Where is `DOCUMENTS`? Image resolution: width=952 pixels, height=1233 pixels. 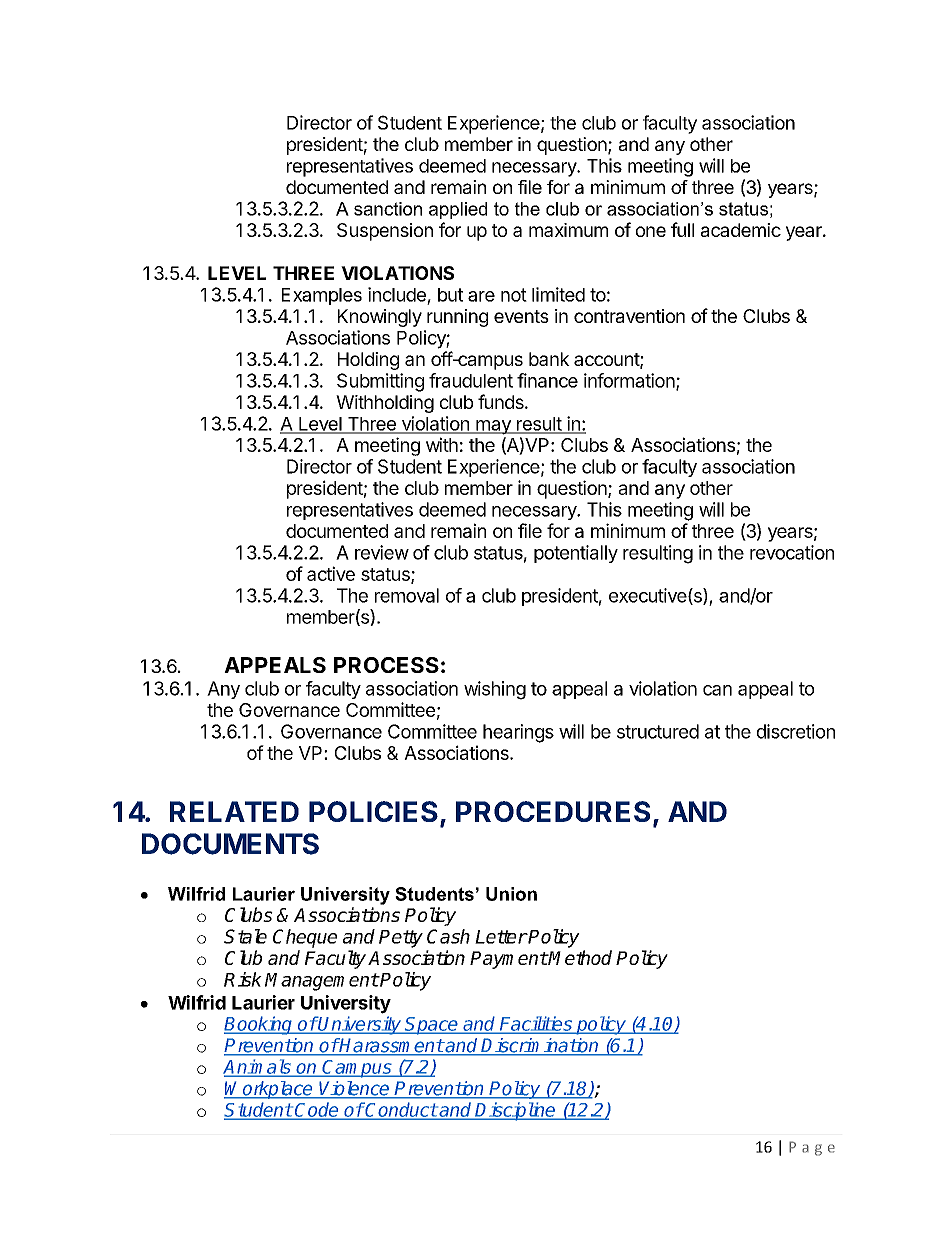
DOCUMENTS is located at coordinates (230, 844).
